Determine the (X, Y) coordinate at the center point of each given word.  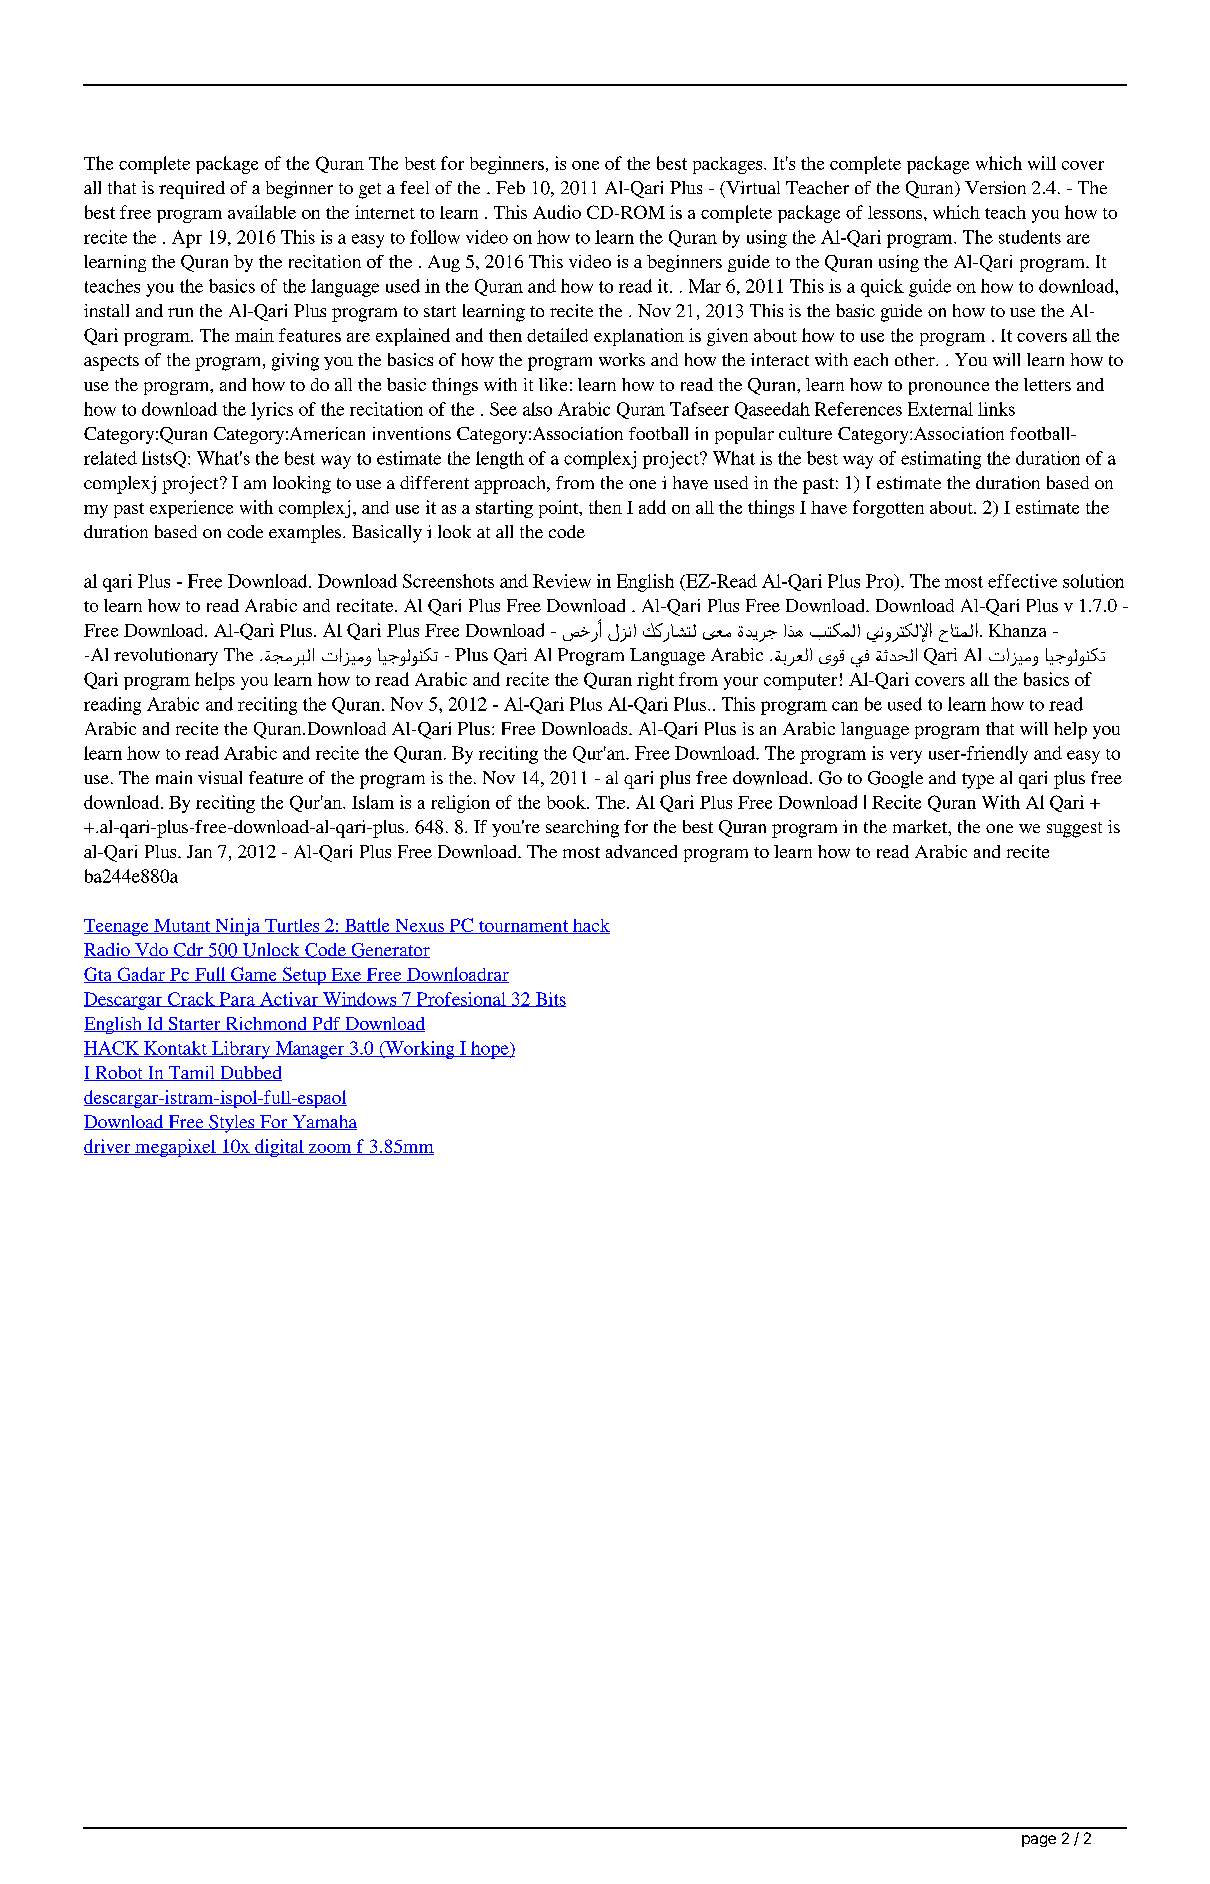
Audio (557, 212)
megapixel (175, 1148)
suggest (1074, 830)
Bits (549, 999)
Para (237, 999)
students (1030, 237)
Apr (187, 239)
